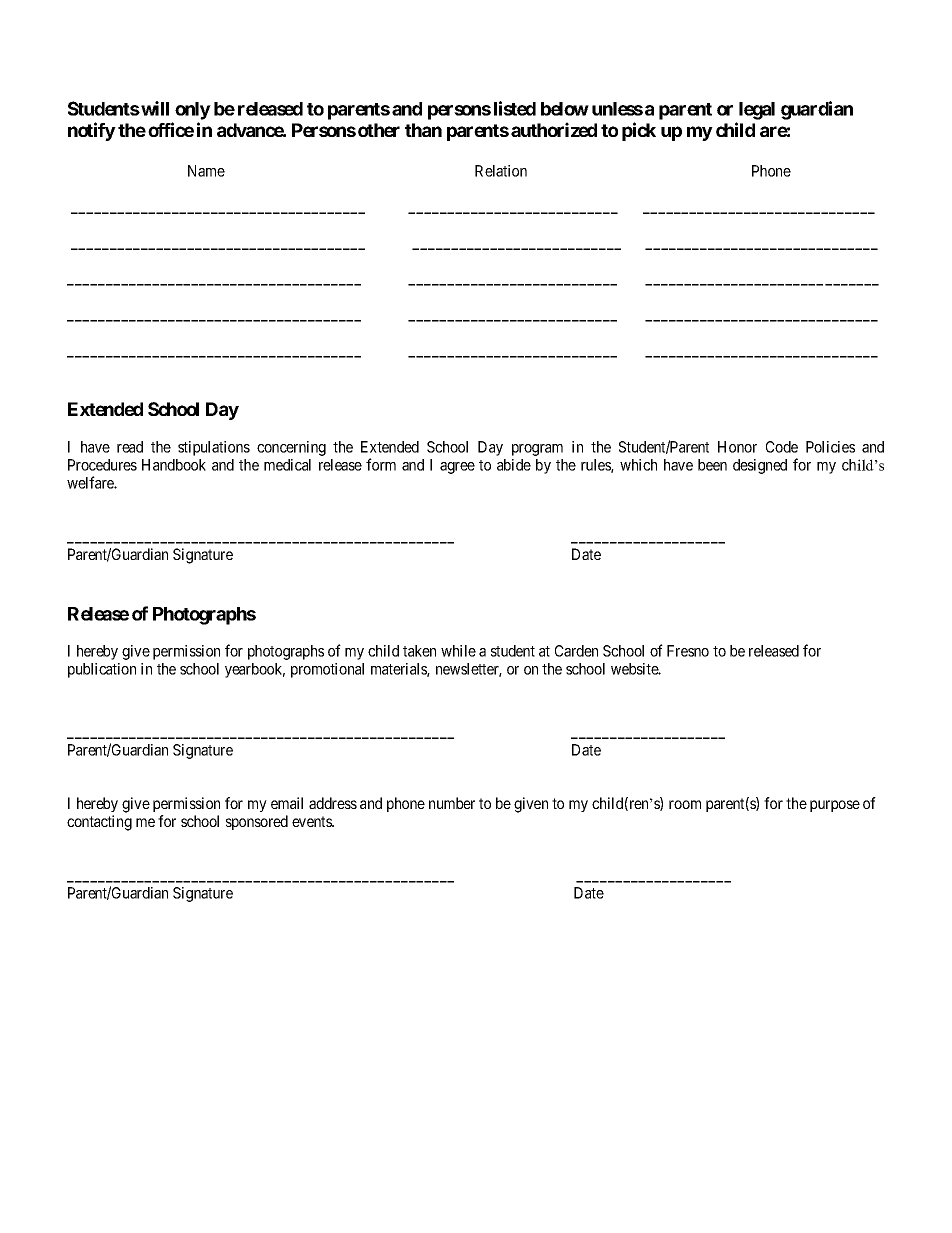 The height and width of the screenshot is (1233, 952). I want to click on Honor, so click(737, 447).
